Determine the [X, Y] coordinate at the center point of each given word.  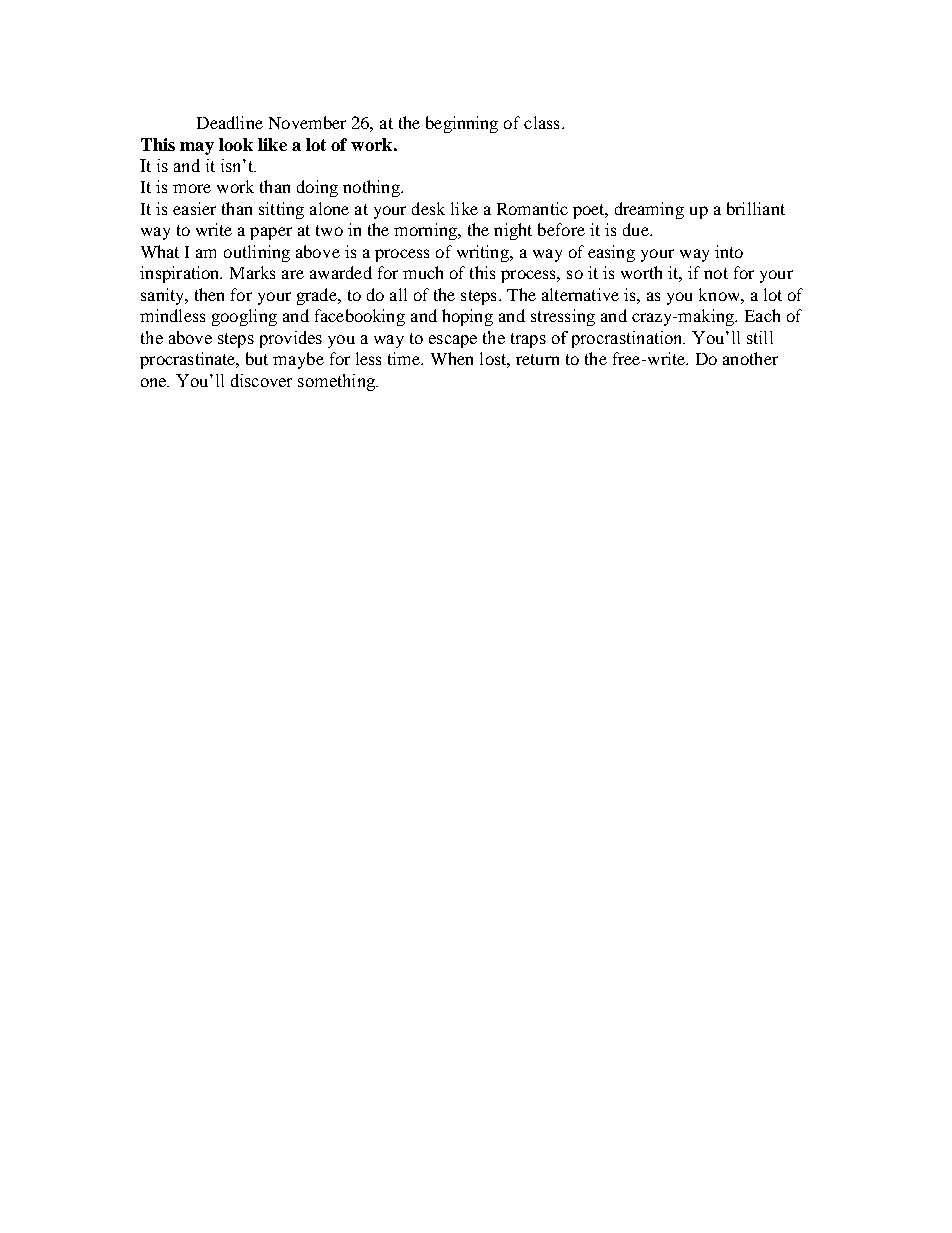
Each [762, 315]
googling [244, 317]
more [192, 188]
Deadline [230, 122]
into [729, 251]
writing [484, 253]
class [541, 122]
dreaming [649, 210]
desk [428, 208]
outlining [257, 253]
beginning [462, 124]
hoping [467, 317]
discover [261, 380]
